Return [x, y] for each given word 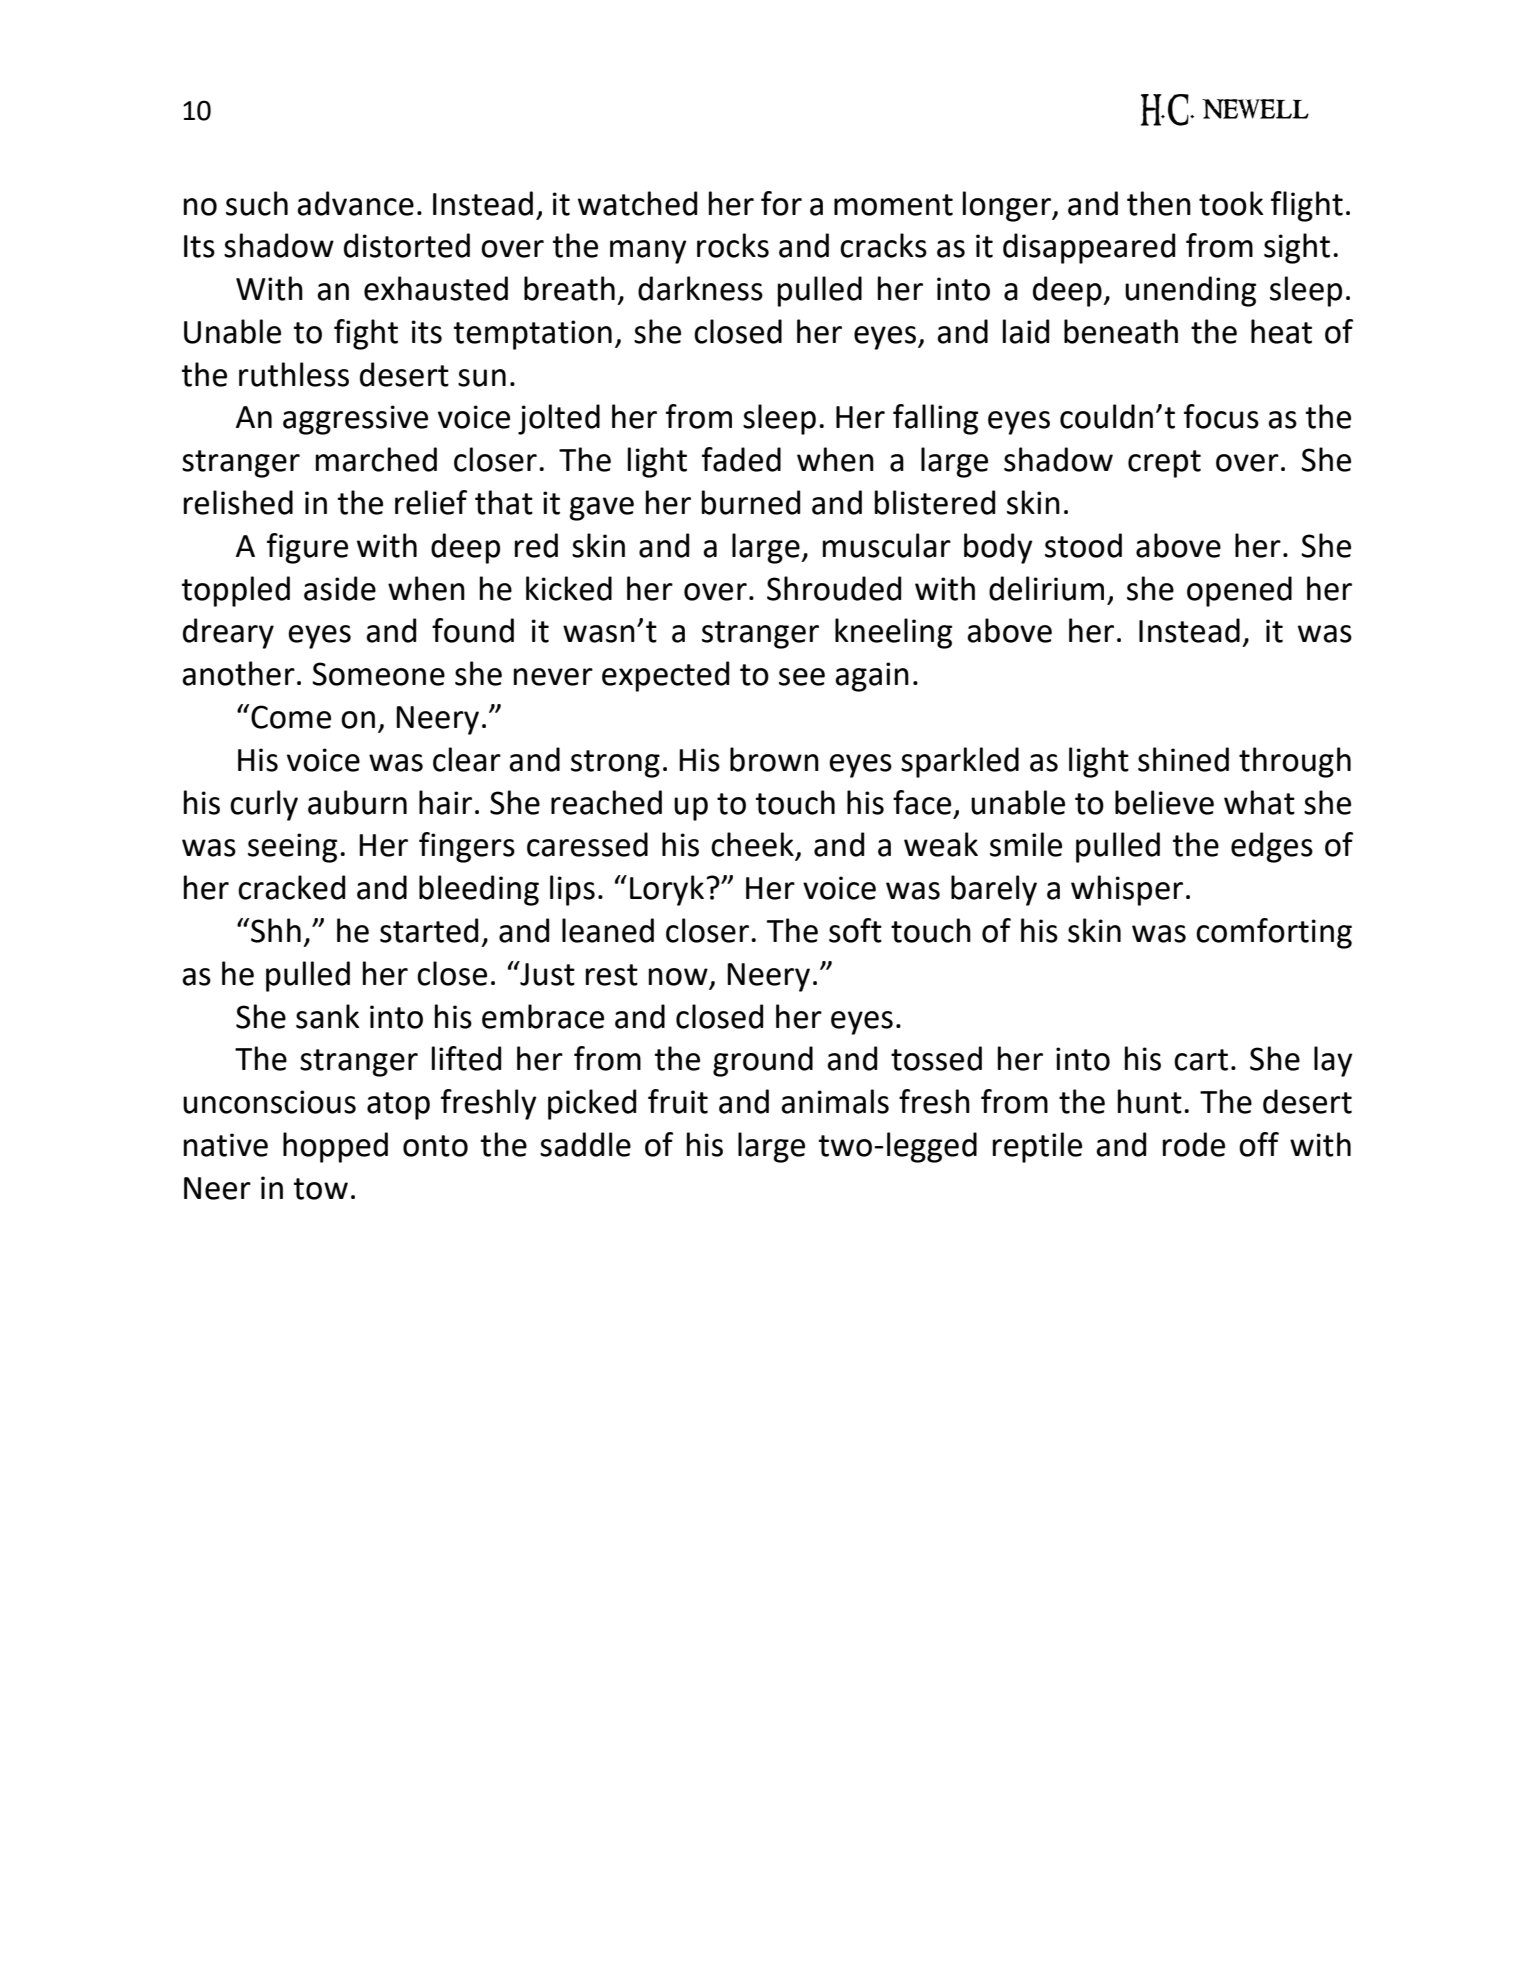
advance [355, 203]
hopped [335, 1147]
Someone [378, 674]
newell [1255, 109]
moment [893, 205]
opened [1239, 591]
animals [835, 1101]
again [872, 677]
